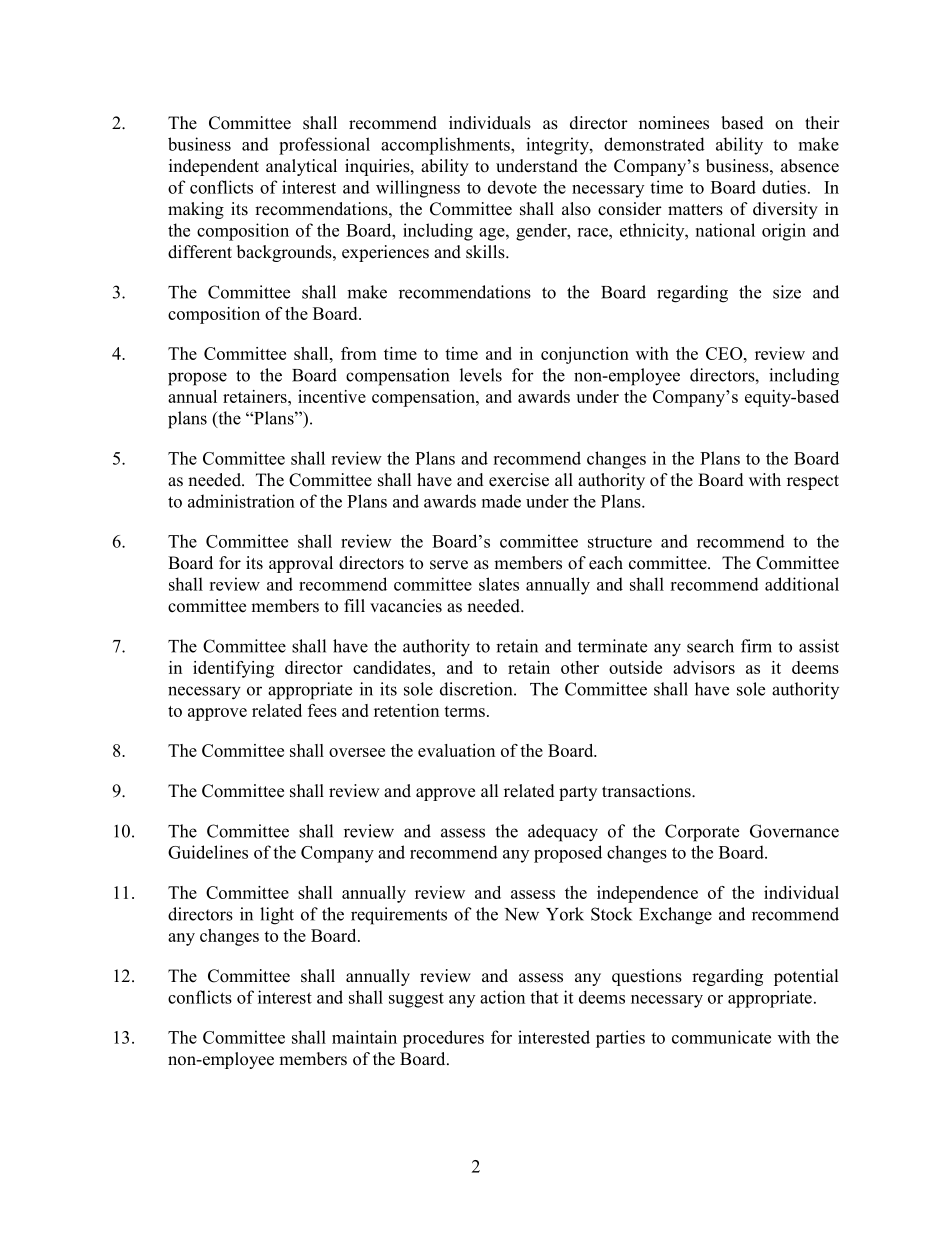  Describe the element at coordinates (784, 187) in the document. I see `duties` at that location.
